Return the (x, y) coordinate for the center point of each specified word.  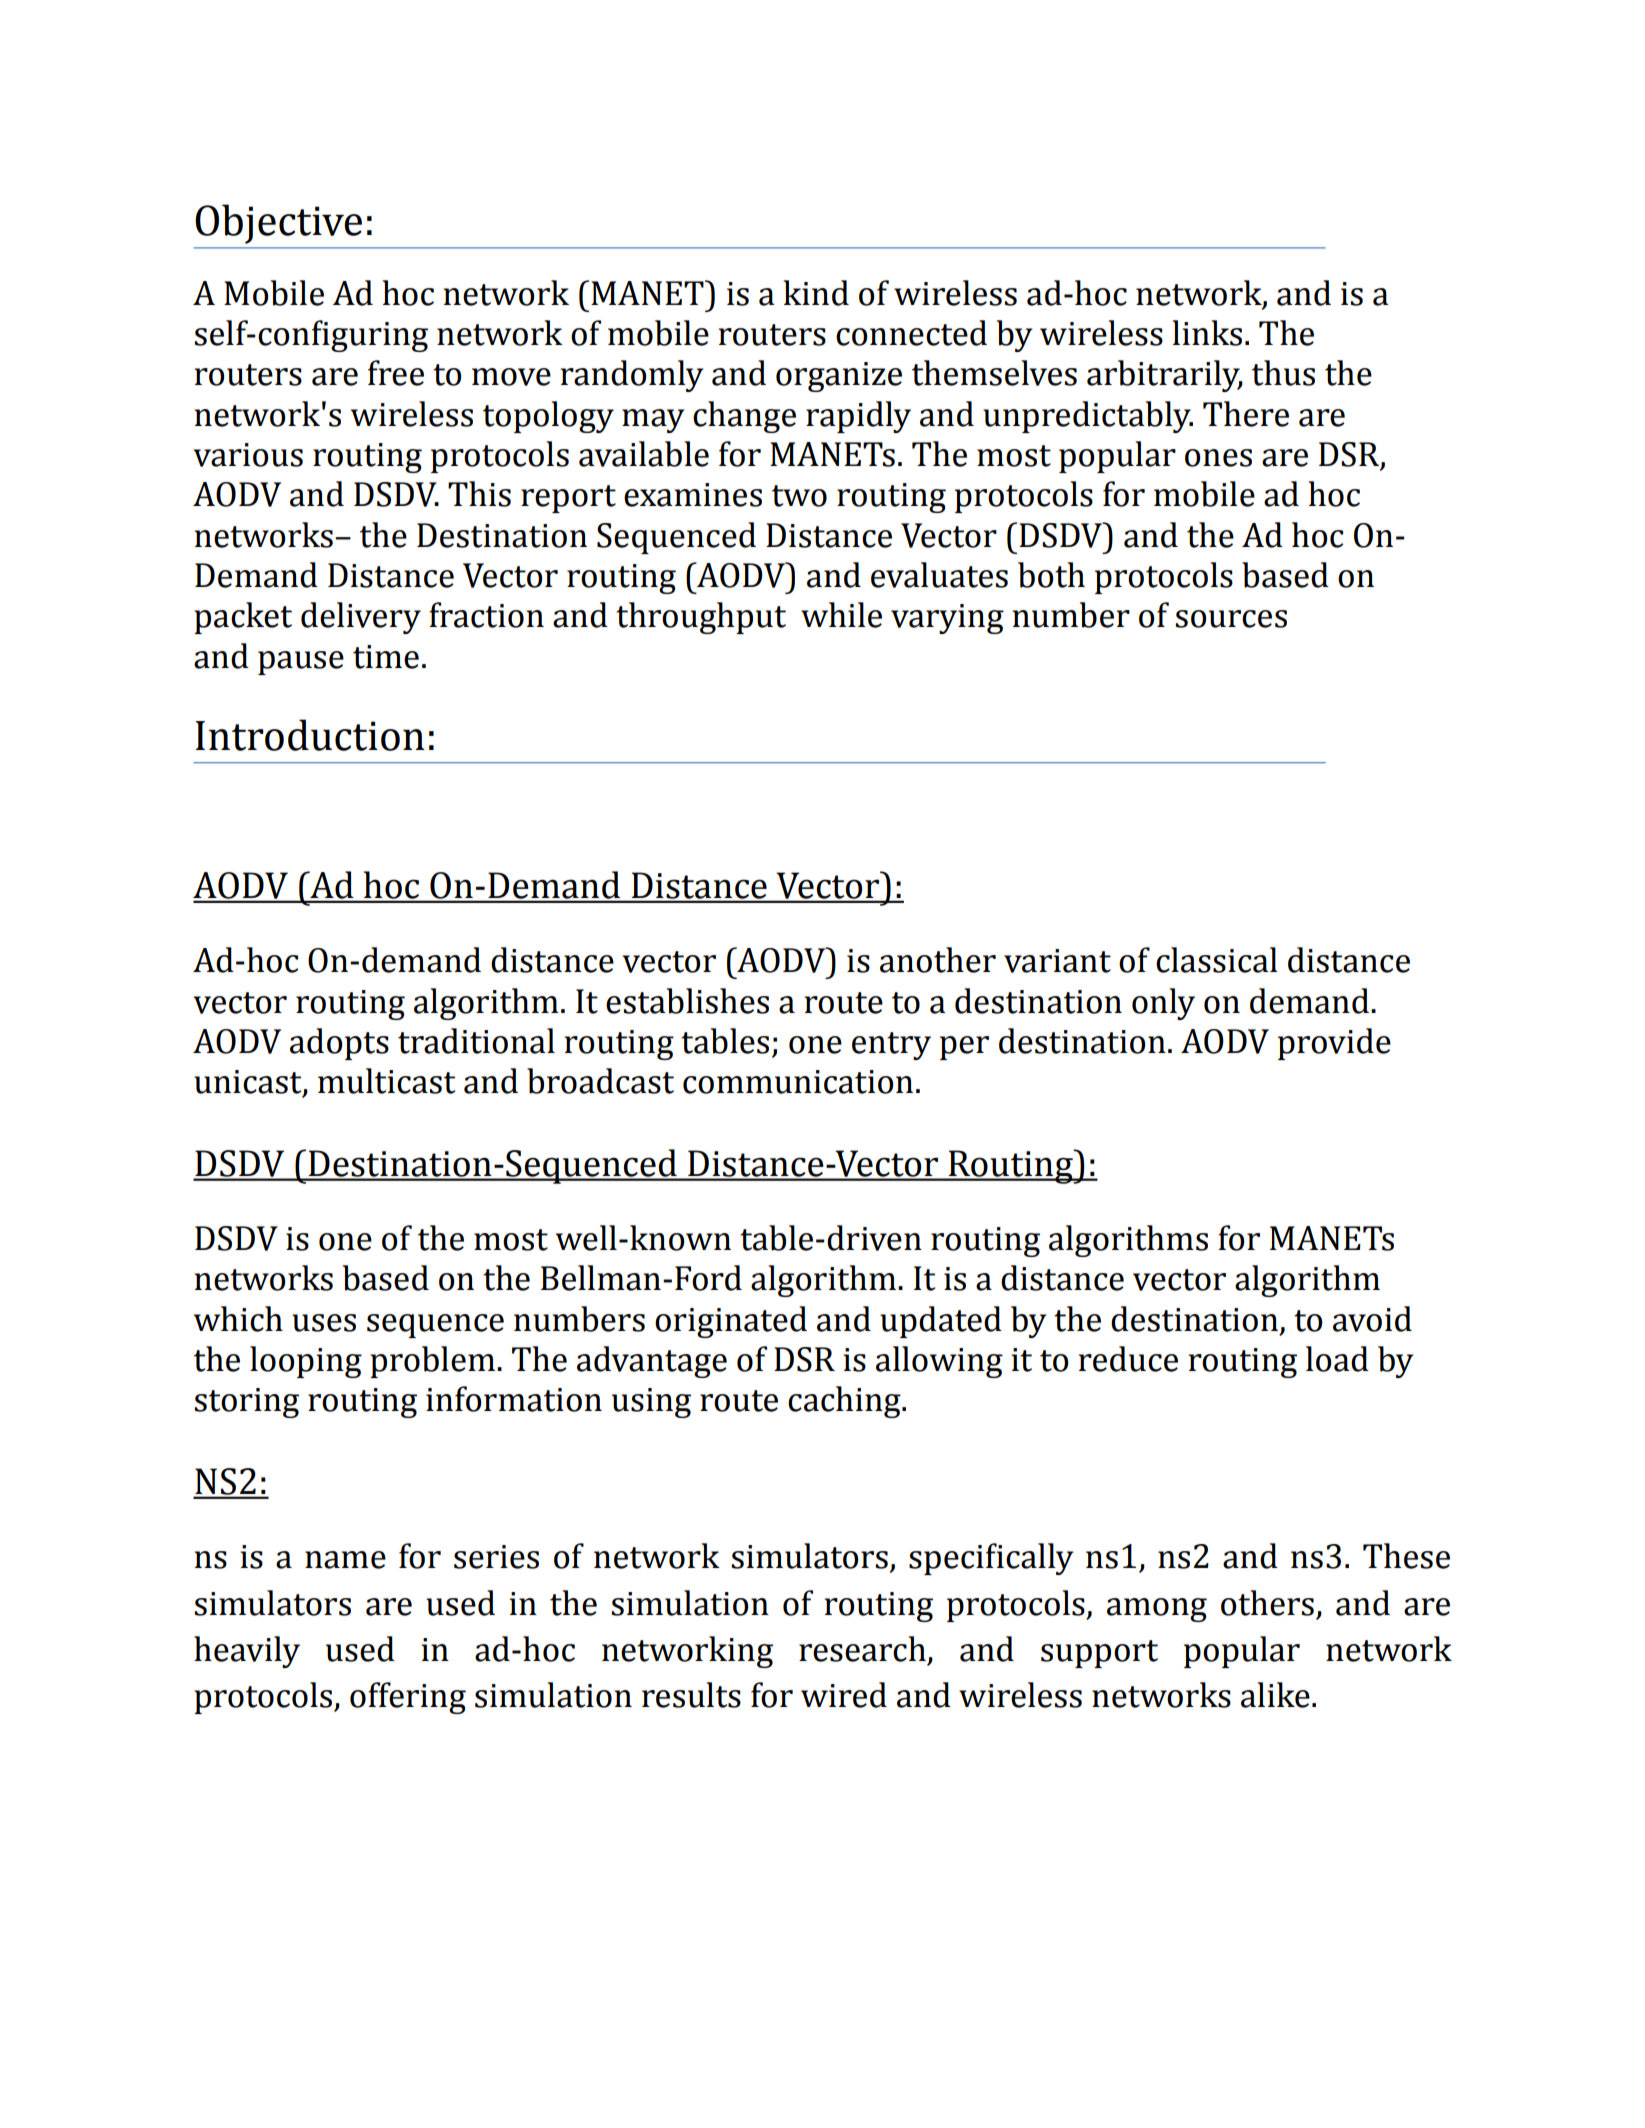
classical (1217, 960)
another (938, 960)
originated (731, 1322)
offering (408, 1698)
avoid (1372, 1319)
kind (816, 293)
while (841, 615)
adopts (339, 1044)
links (1207, 333)
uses (324, 1323)
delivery (361, 618)
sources (1231, 619)
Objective (279, 224)
